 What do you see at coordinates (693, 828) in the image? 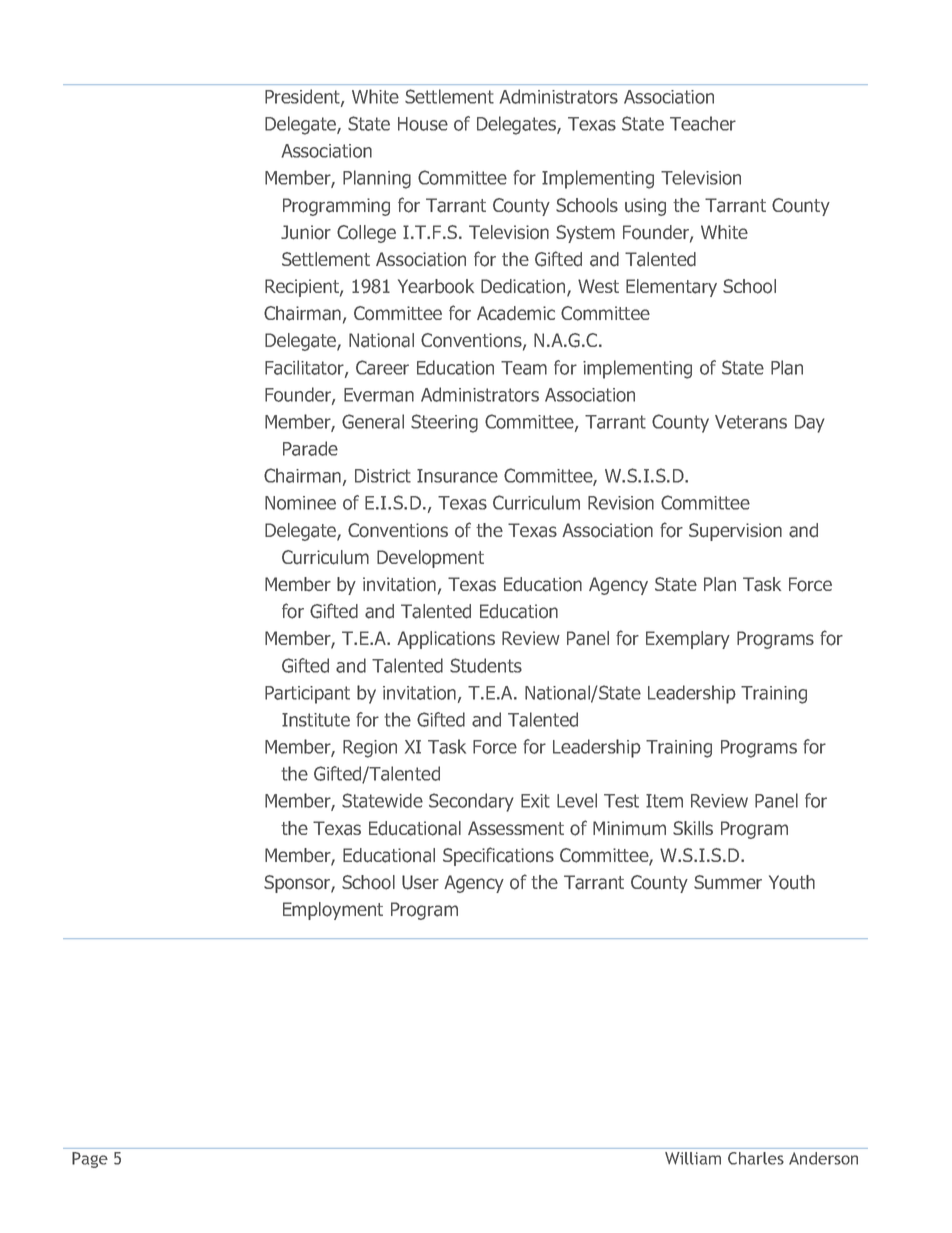
I see `Skills` at bounding box center [693, 828].
